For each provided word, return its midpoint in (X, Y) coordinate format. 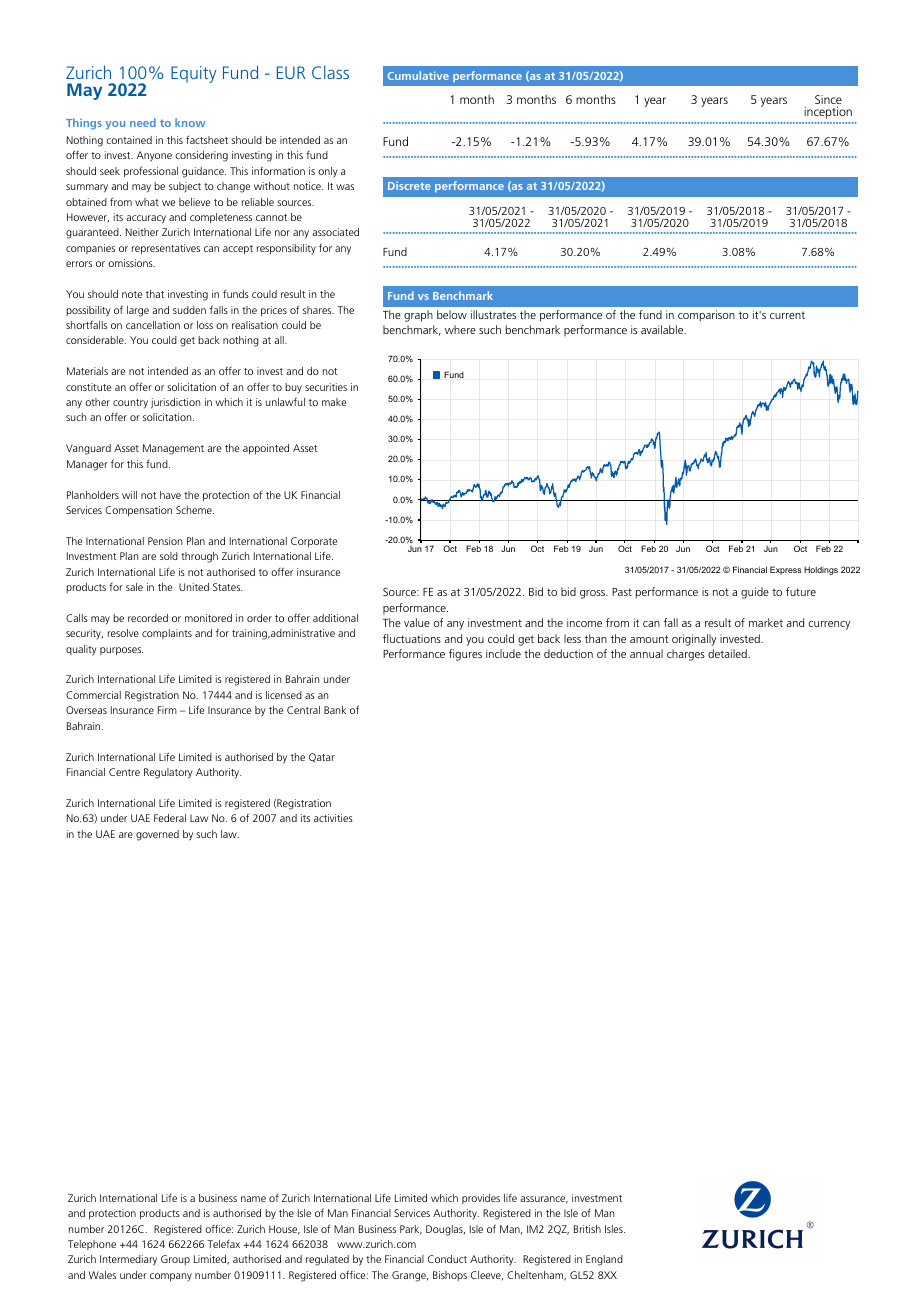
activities (333, 818)
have (170, 495)
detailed (728, 653)
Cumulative (418, 75)
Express (786, 570)
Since (828, 99)
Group (175, 1260)
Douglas (445, 1230)
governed (157, 835)
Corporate (314, 542)
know (190, 122)
